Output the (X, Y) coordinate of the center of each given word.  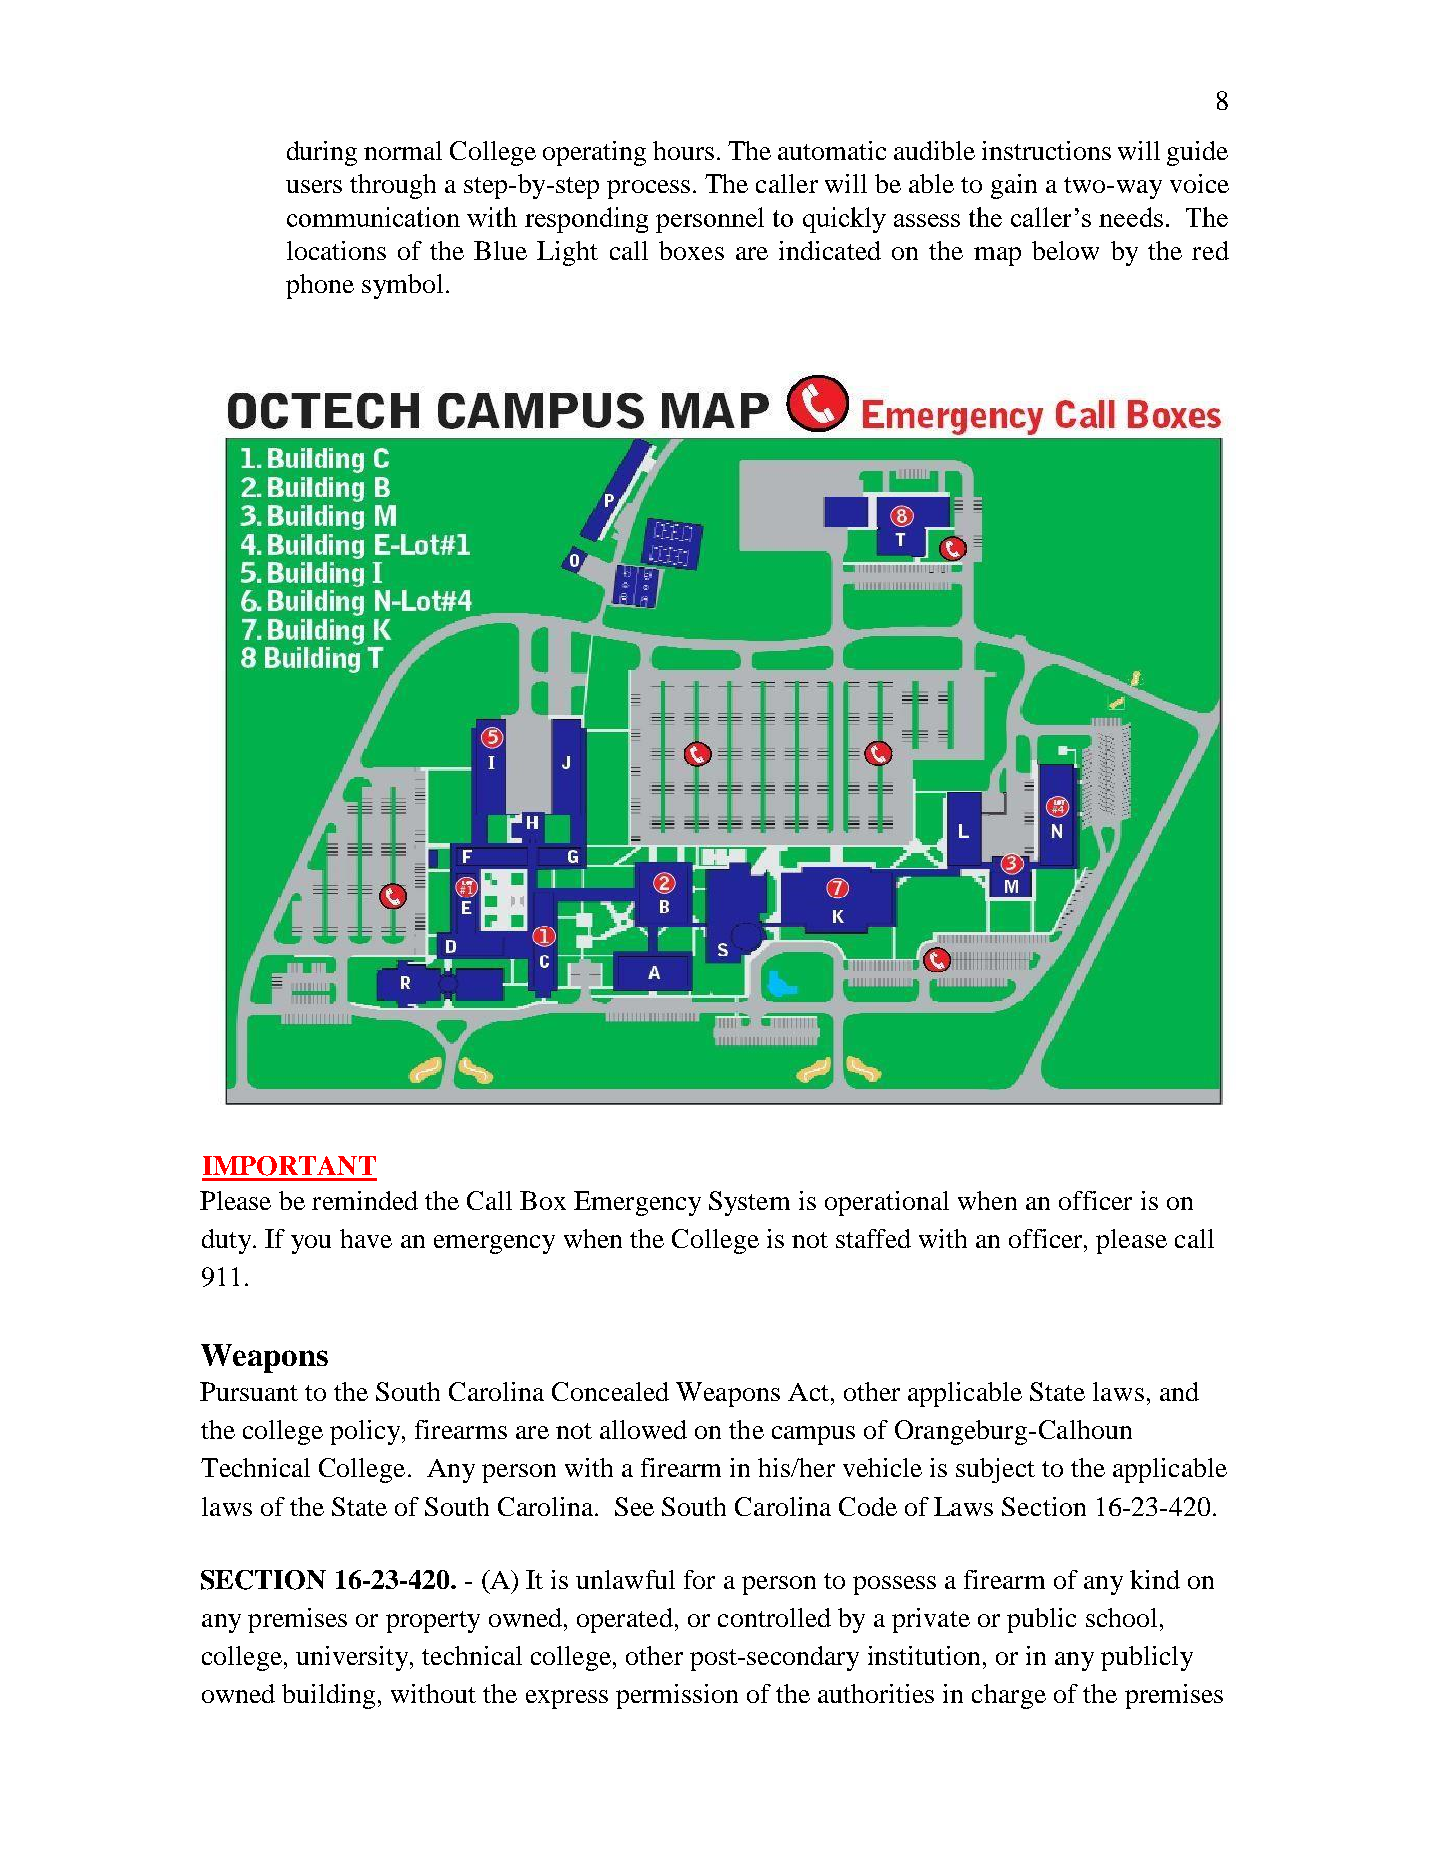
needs (1131, 217)
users (314, 186)
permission (677, 1696)
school (1121, 1617)
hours (683, 150)
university (353, 1658)
